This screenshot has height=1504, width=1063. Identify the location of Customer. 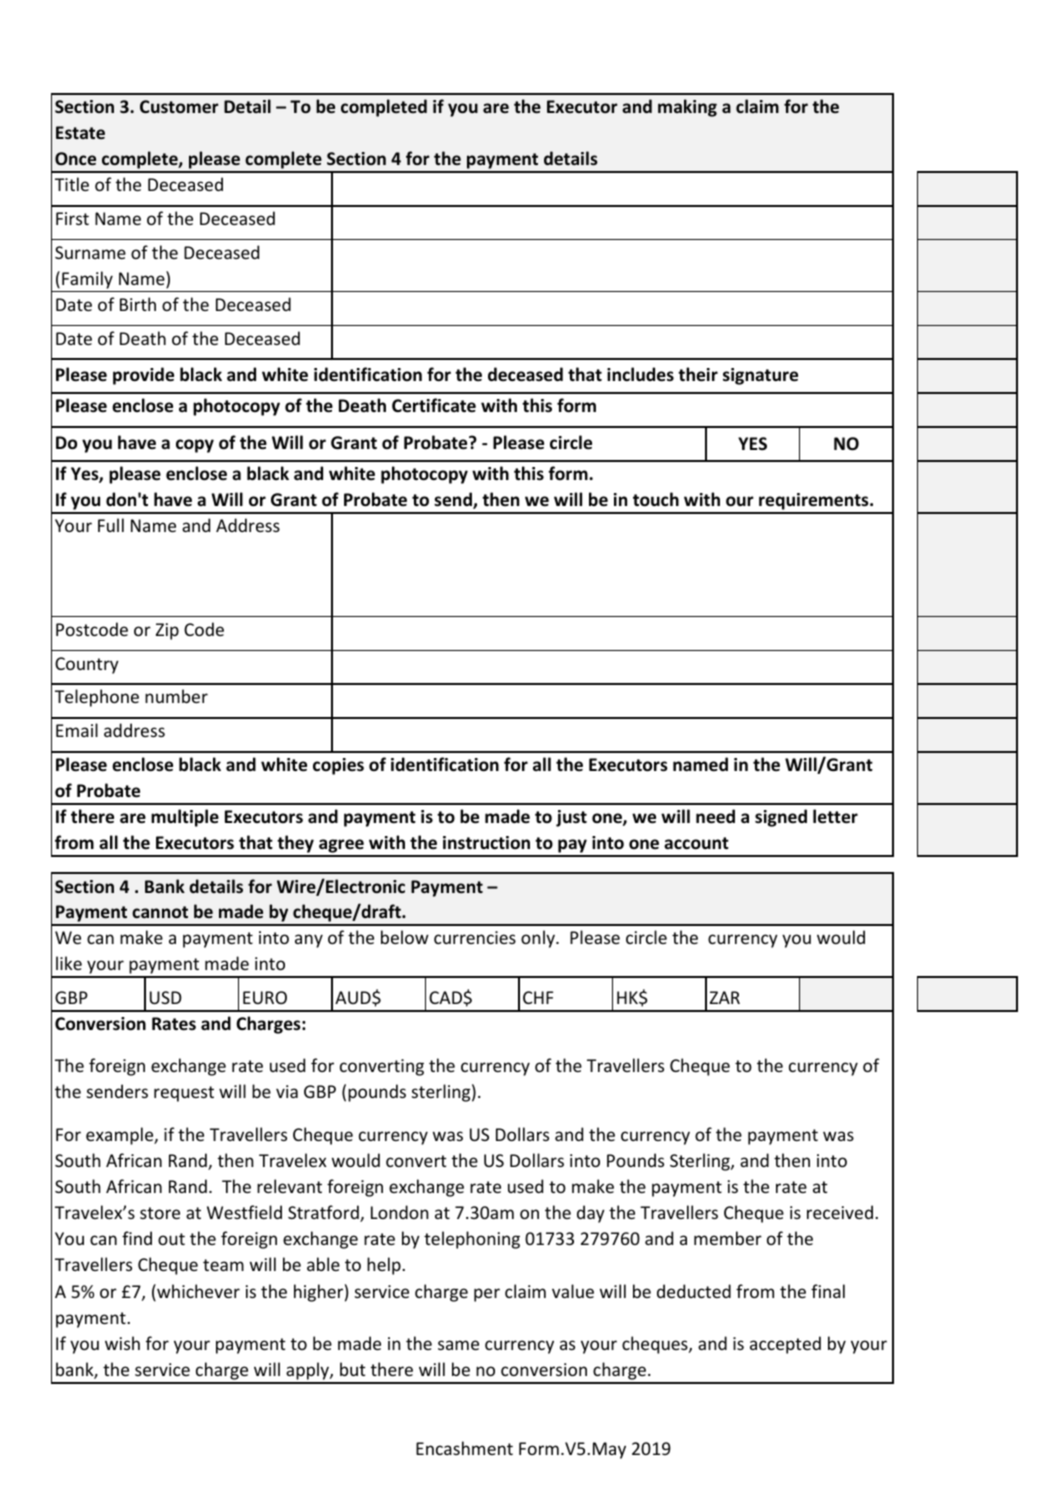
(179, 107).
